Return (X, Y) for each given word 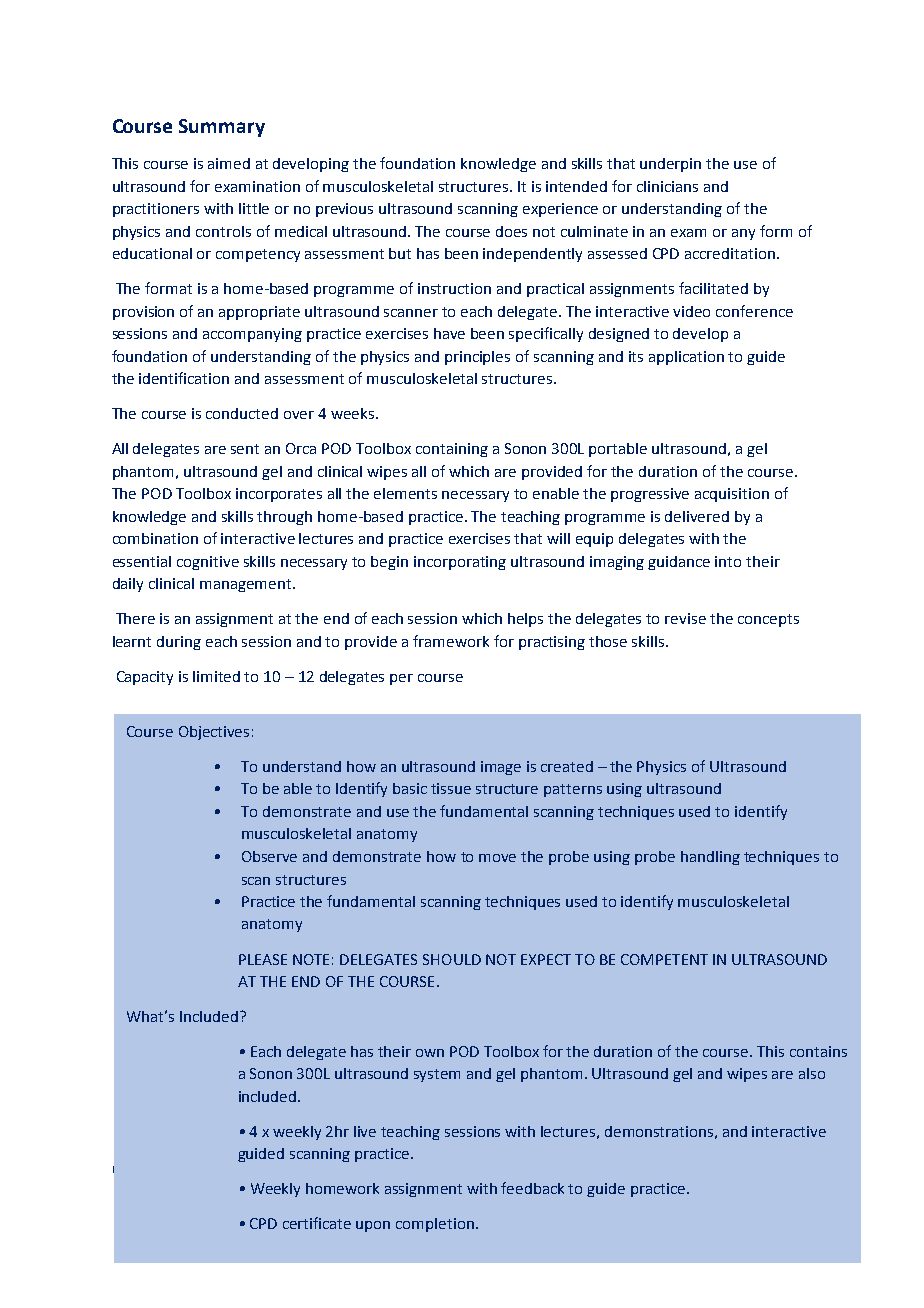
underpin (670, 165)
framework (451, 641)
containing (452, 450)
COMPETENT (664, 959)
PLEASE (263, 959)
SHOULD (452, 959)
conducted (242, 413)
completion (435, 1225)
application (686, 358)
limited (216, 676)
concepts (768, 620)
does (511, 231)
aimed (229, 163)
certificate (317, 1223)
